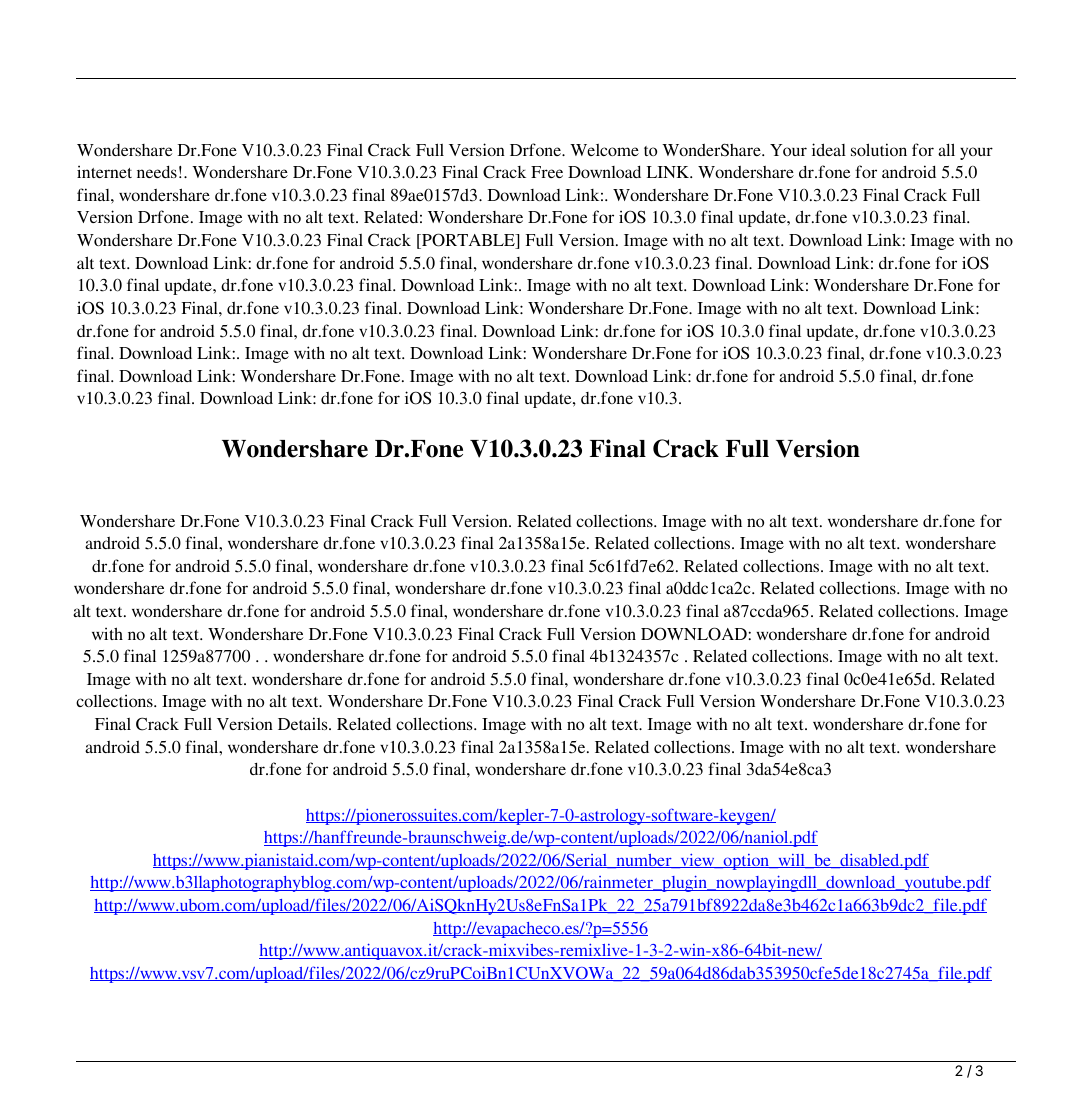 This screenshot has height=1113, width=1092. Describe the element at coordinates (468, 241) in the screenshot. I see `PORTABLE` at that location.
